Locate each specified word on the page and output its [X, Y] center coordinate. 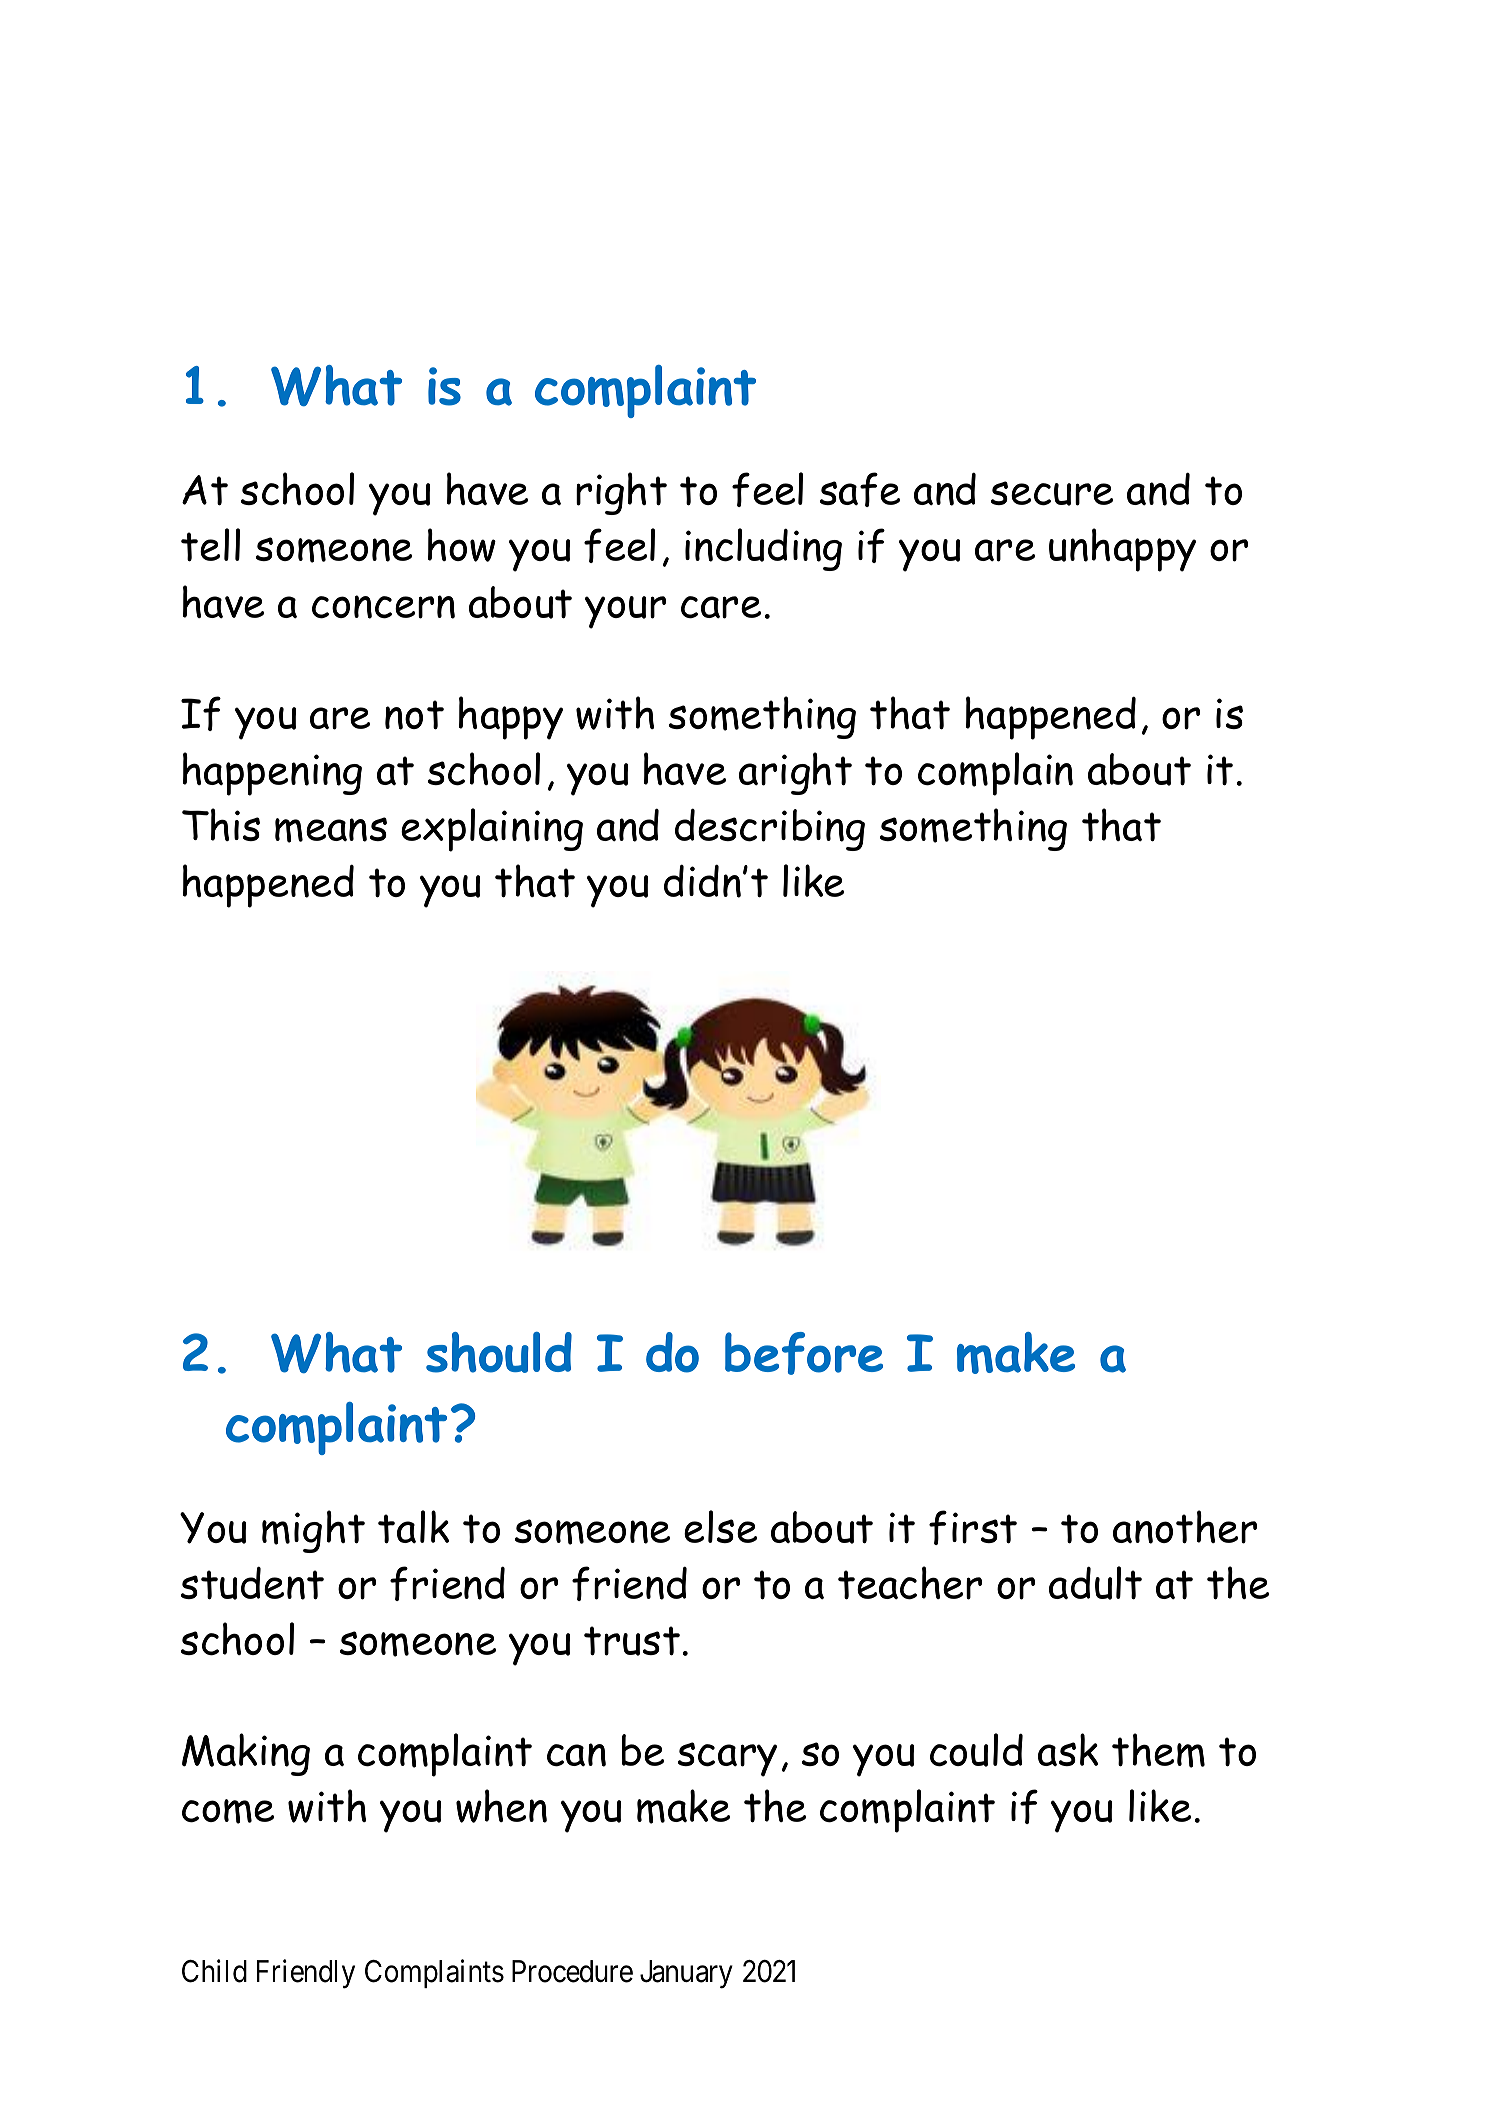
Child [214, 1971]
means [331, 830]
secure [1052, 493]
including [763, 549]
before [804, 1353]
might [313, 1531]
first [973, 1527]
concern [383, 607]
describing [770, 829]
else [720, 1526]
